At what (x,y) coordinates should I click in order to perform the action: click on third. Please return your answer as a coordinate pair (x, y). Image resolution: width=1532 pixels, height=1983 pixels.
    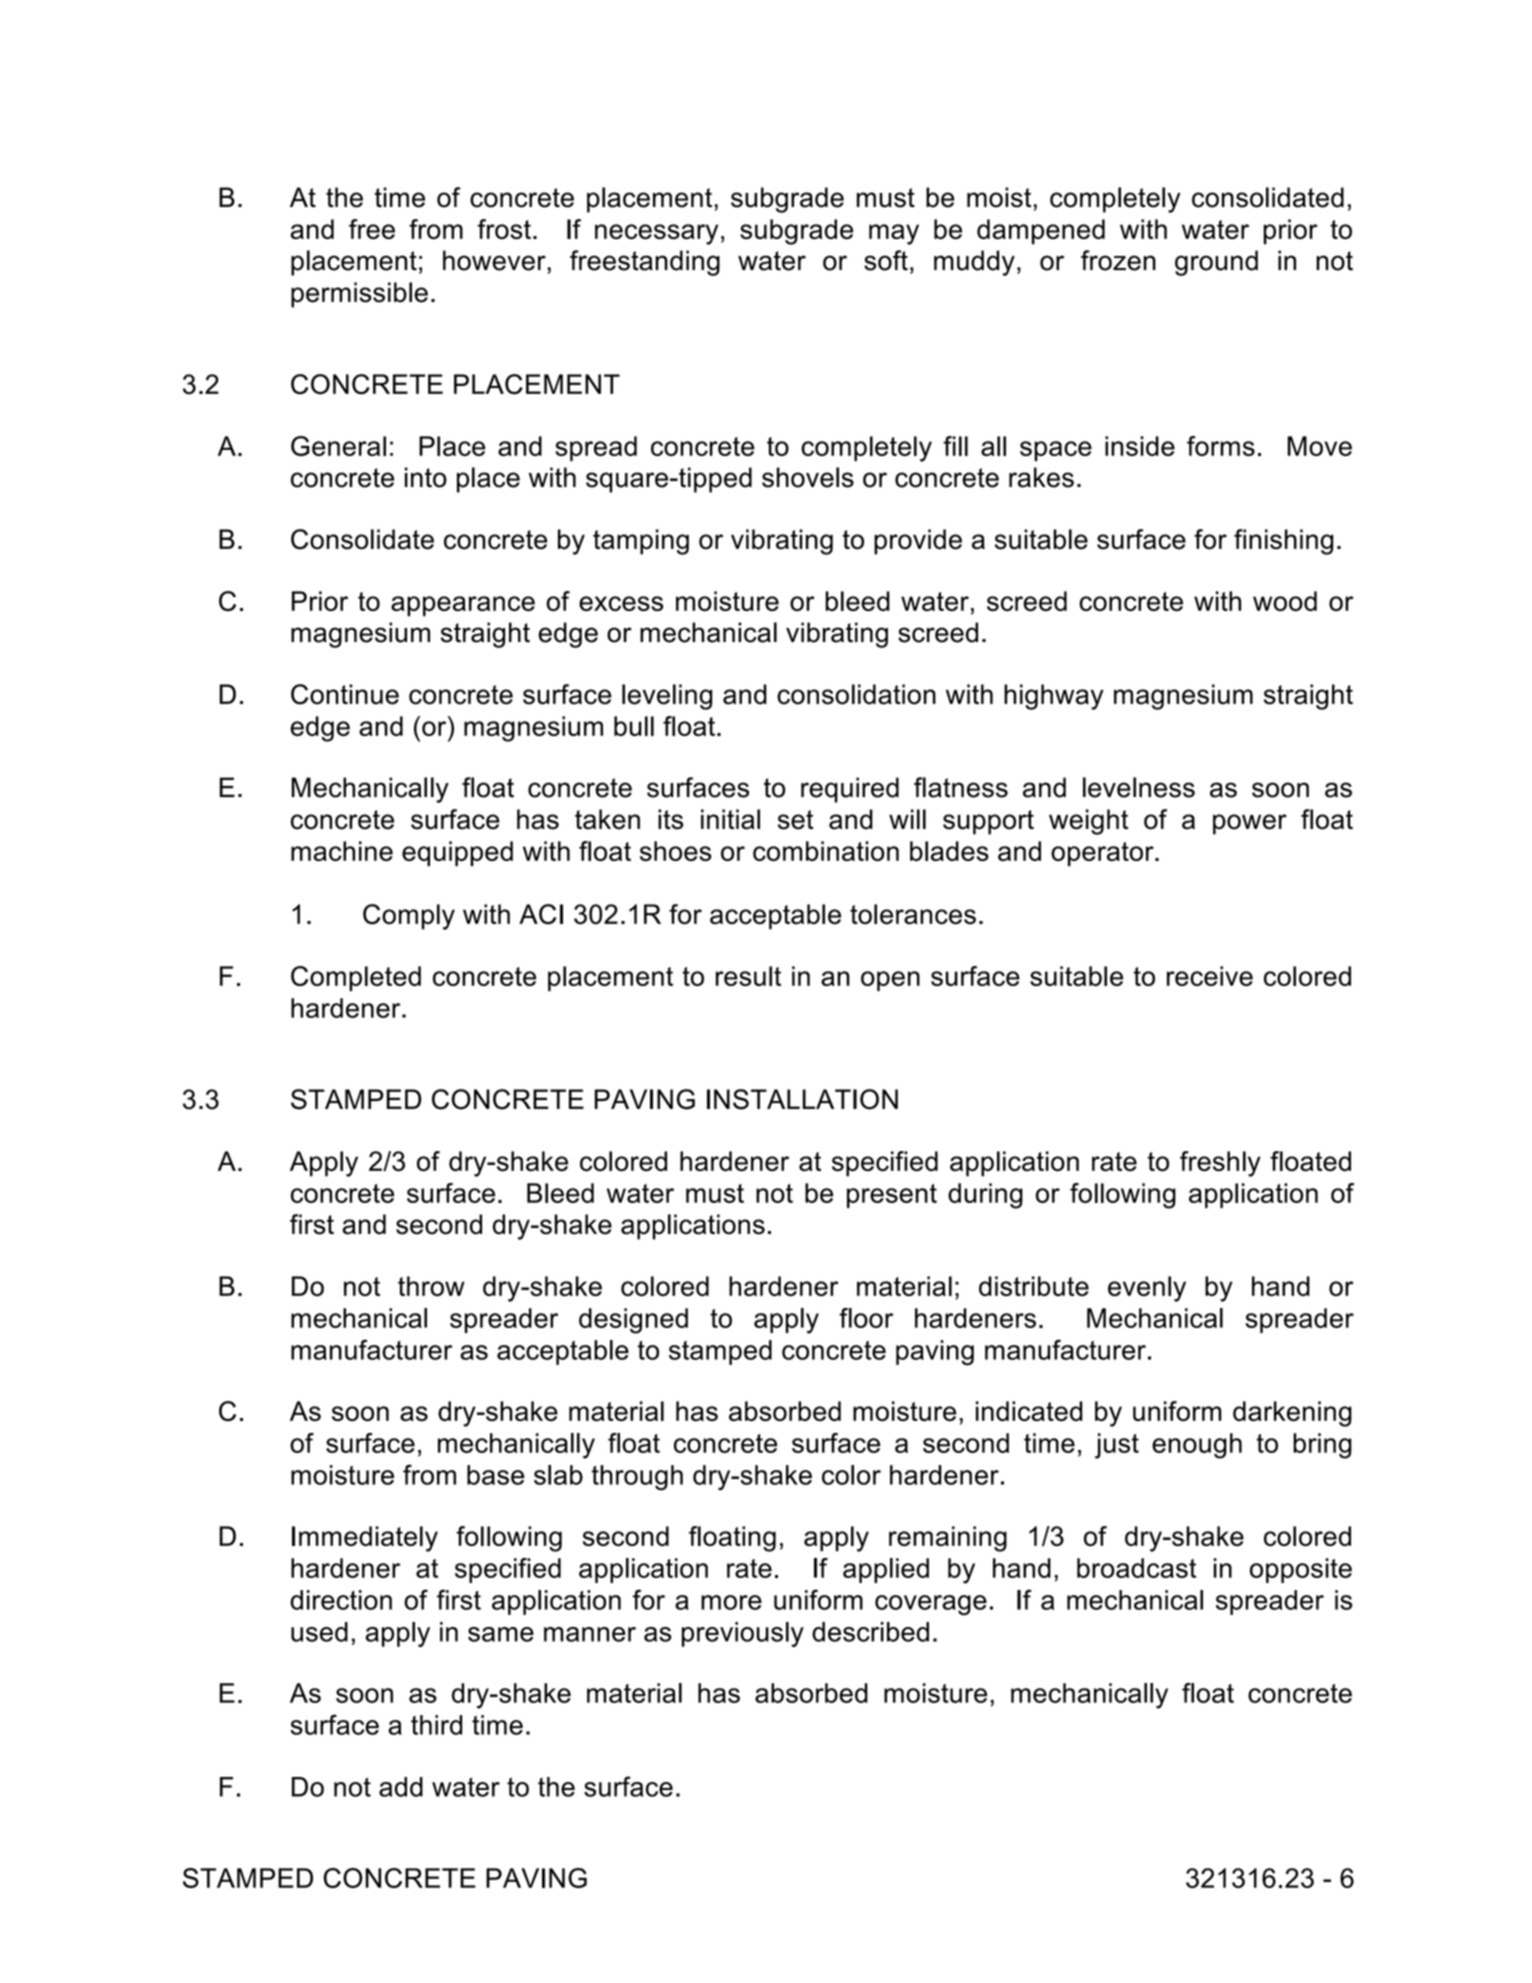
    Looking at the image, I should click on (436, 1725).
